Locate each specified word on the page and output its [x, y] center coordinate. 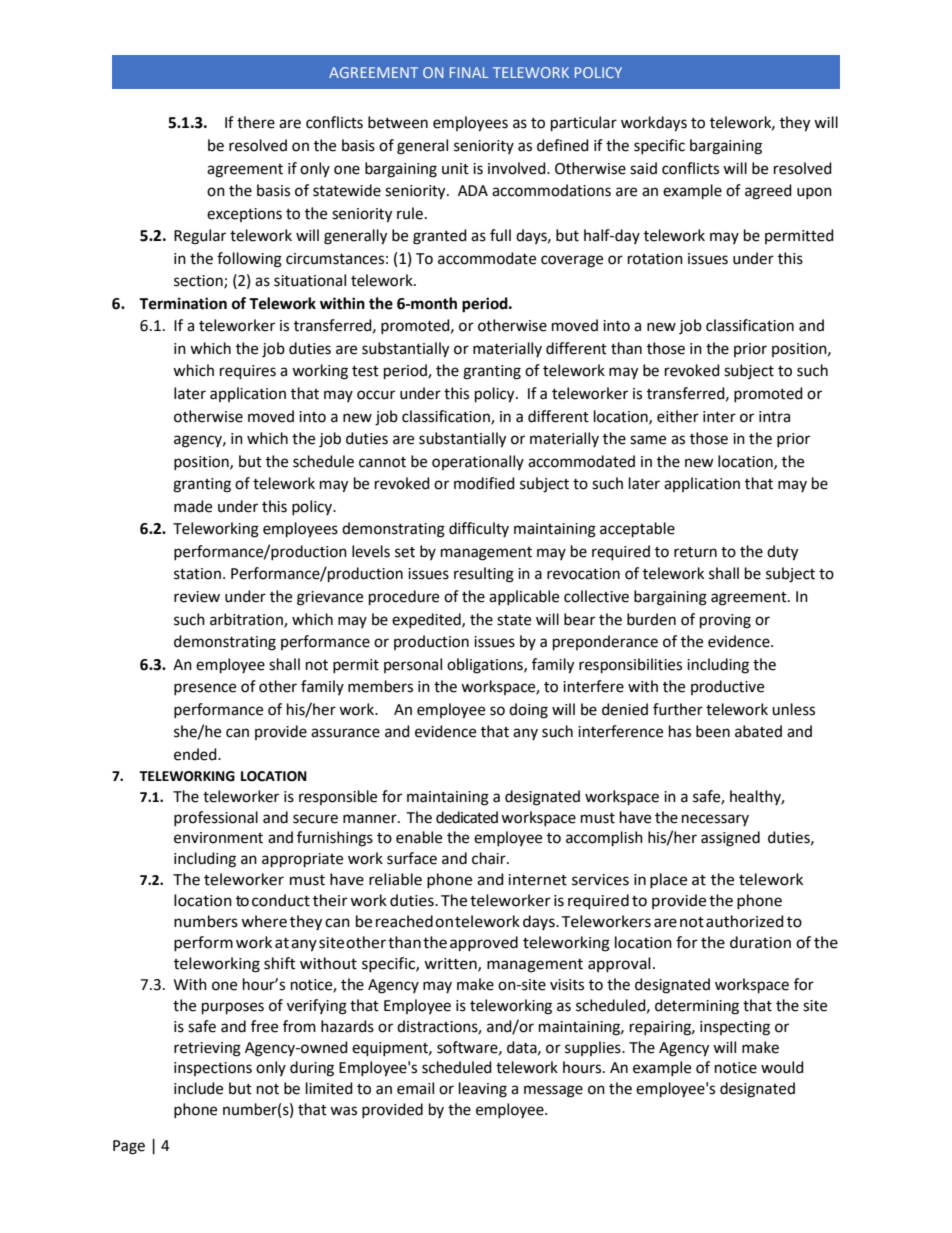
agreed [768, 192]
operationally [478, 462]
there [256, 122]
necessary [715, 820]
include [198, 1088]
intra [774, 417]
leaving [483, 1090]
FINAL [469, 72]
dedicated [467, 817]
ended [196, 754]
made [193, 506]
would [782, 1067]
